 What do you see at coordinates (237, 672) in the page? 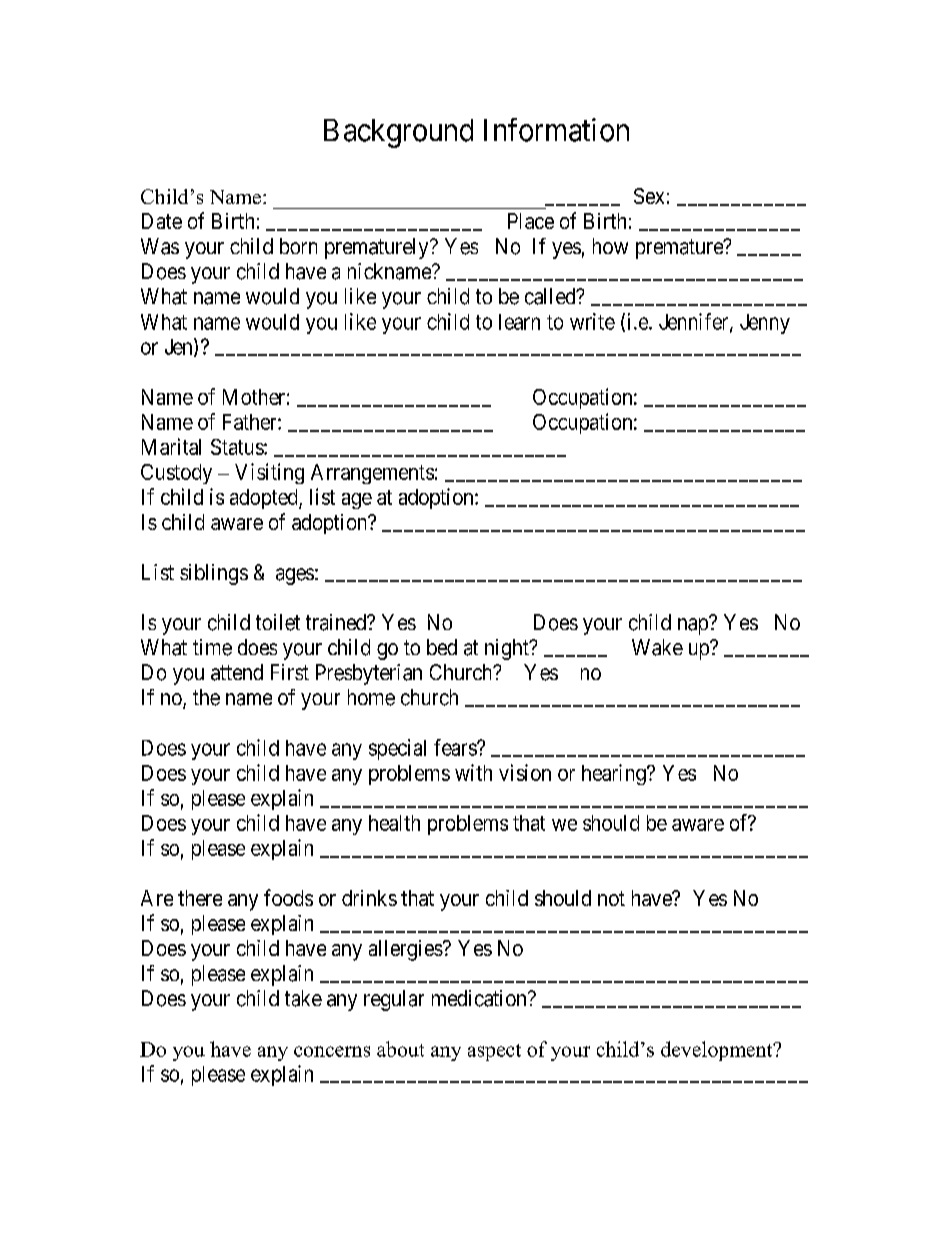
I see `attend` at bounding box center [237, 672].
